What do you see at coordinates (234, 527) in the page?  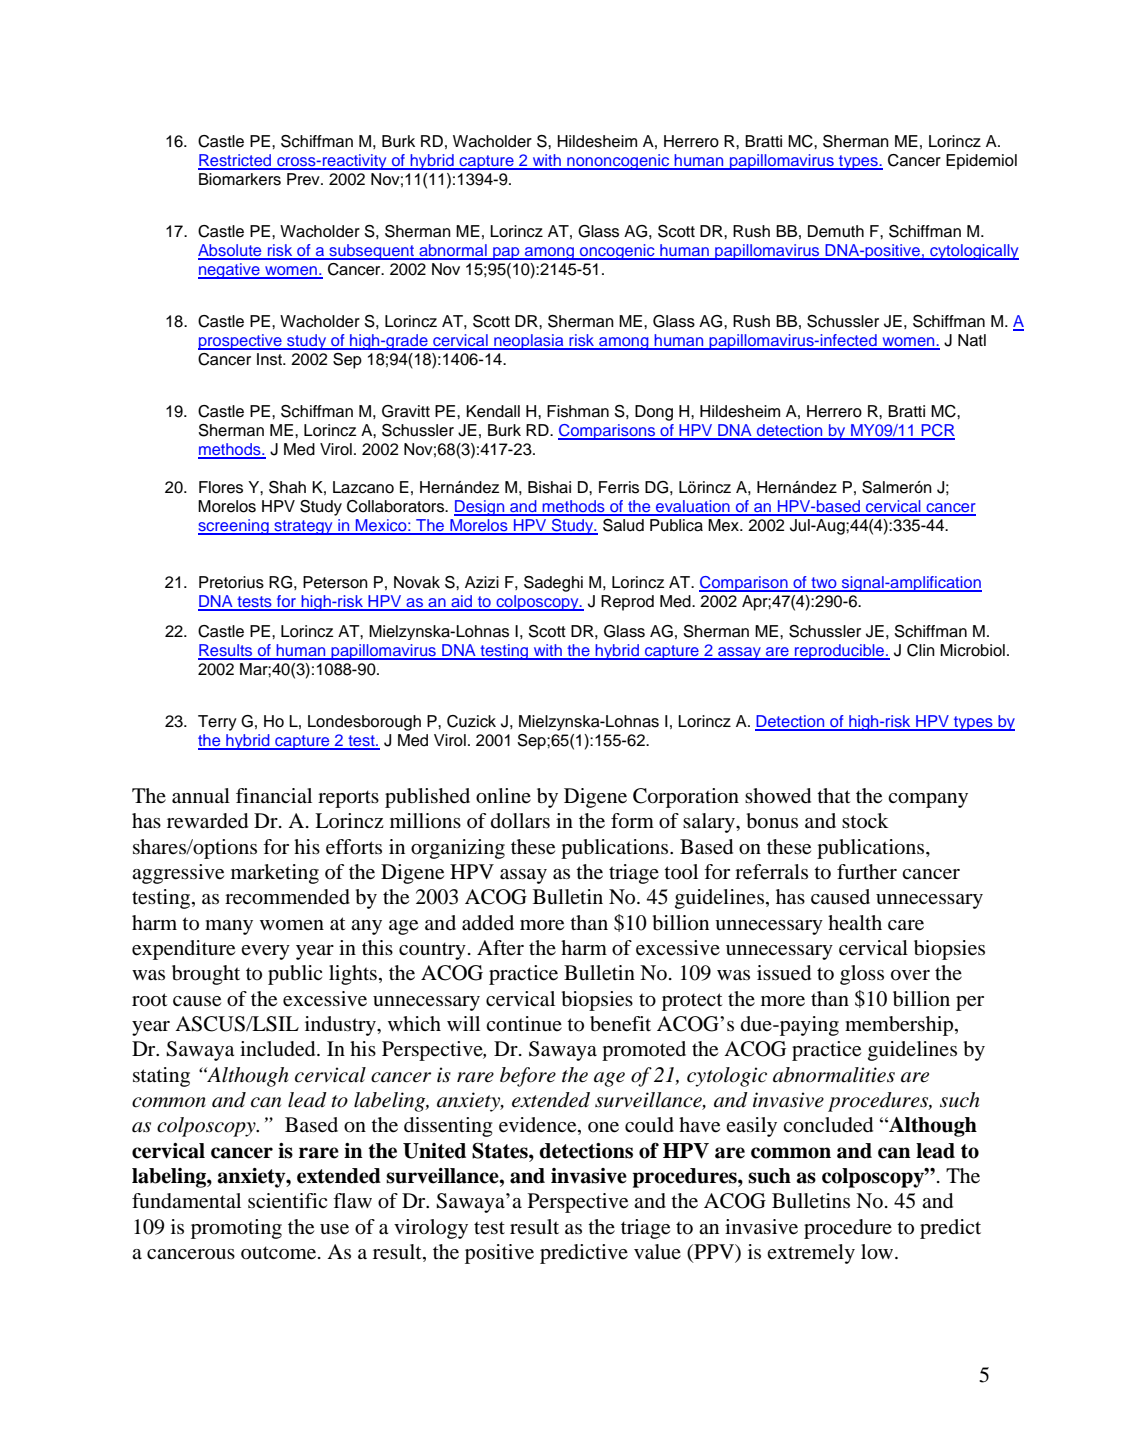 I see `screening` at bounding box center [234, 527].
